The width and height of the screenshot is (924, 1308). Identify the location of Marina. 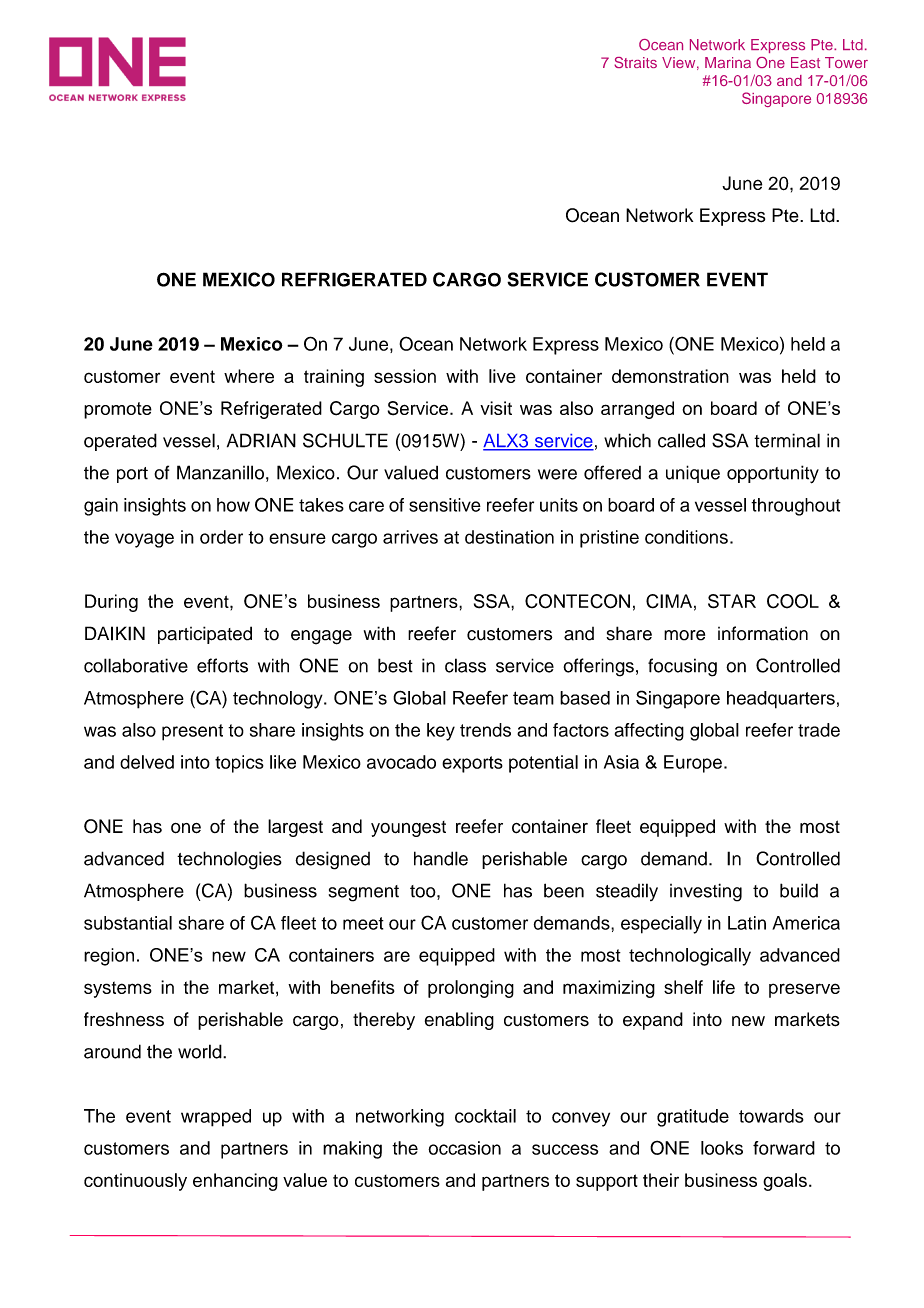
(728, 62).
